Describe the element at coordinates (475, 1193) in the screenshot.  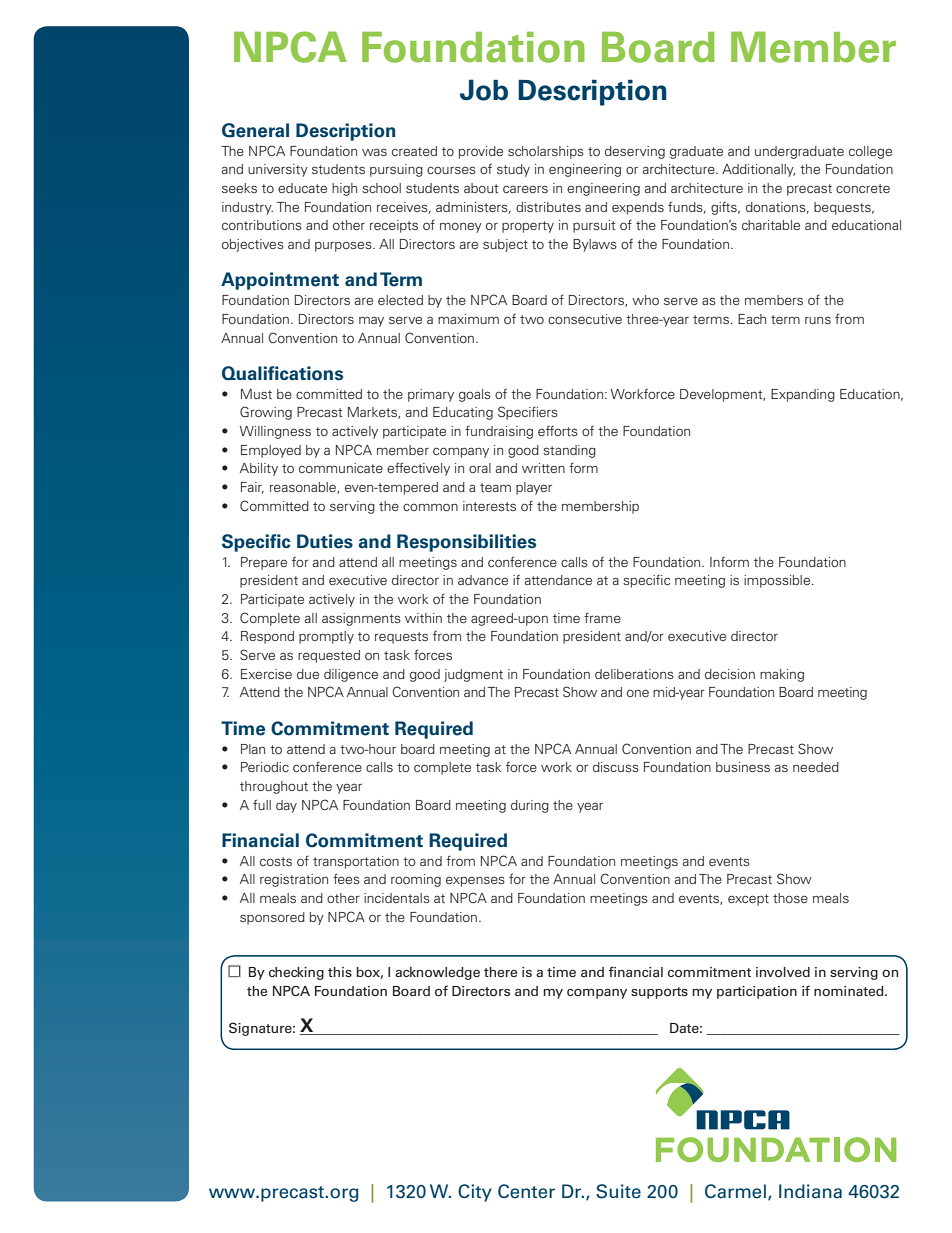
I see `City` at that location.
